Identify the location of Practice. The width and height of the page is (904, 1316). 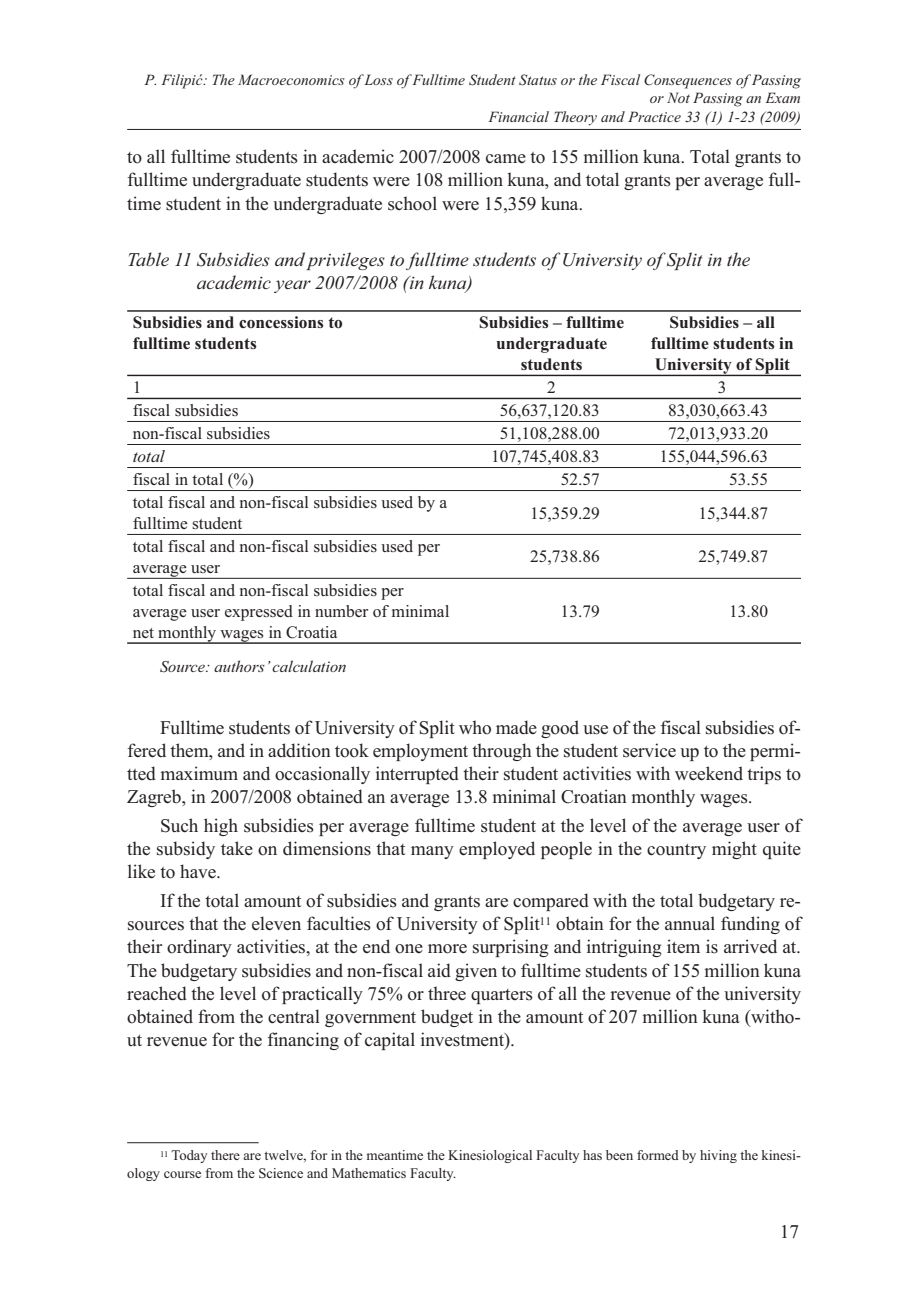
(654, 116).
